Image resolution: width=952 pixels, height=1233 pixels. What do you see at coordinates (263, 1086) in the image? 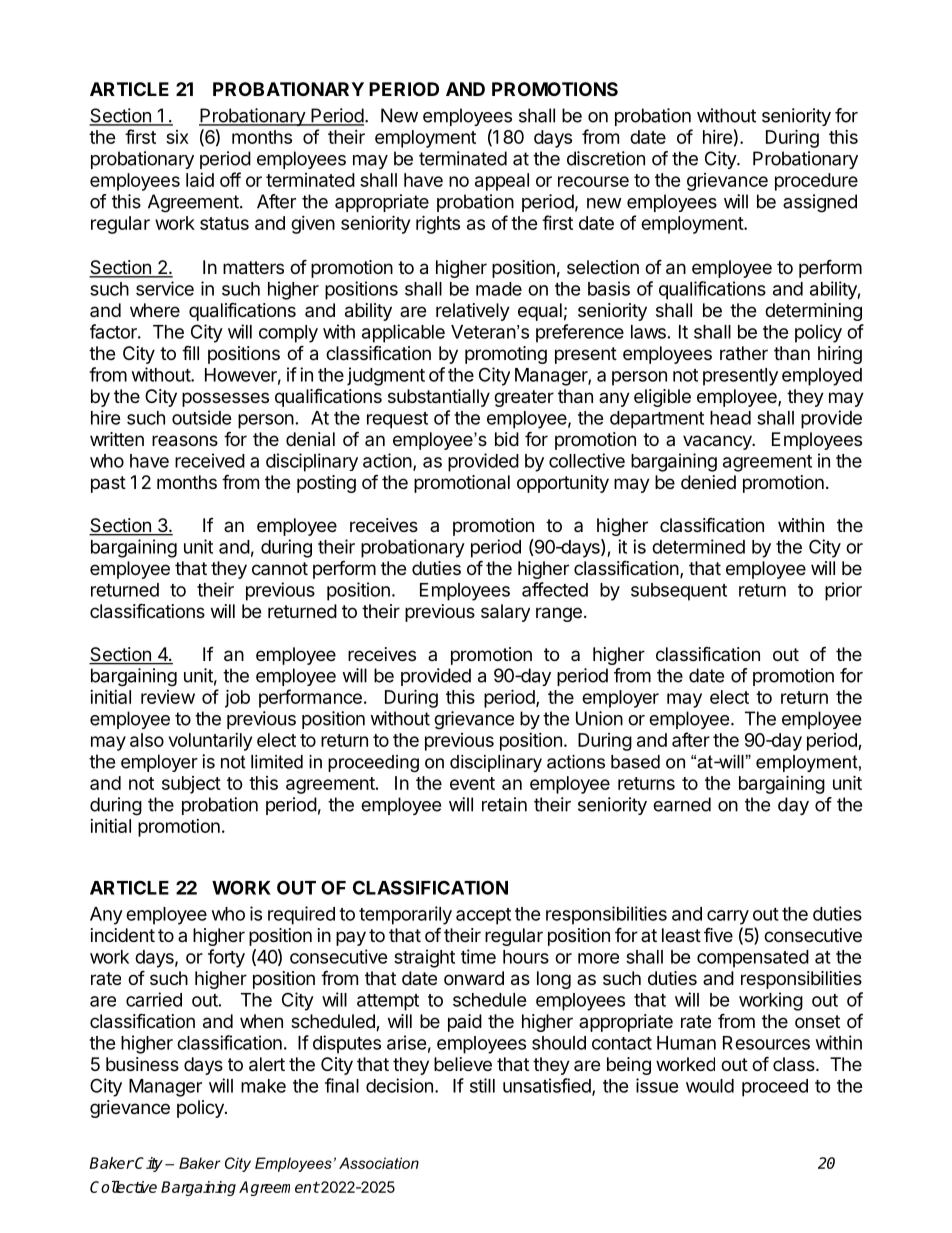
I see `make` at bounding box center [263, 1086].
